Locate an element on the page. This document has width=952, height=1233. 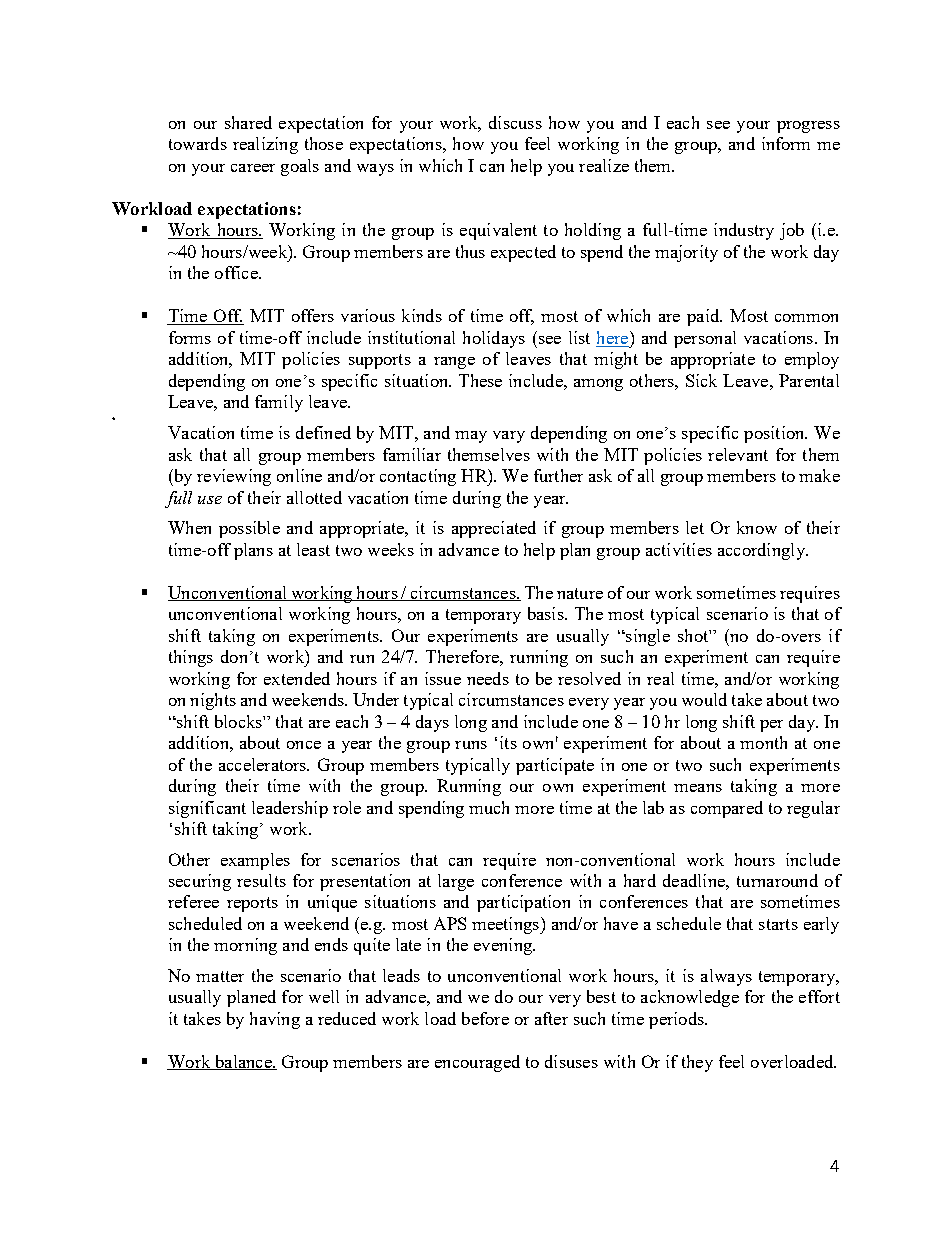
basis is located at coordinates (547, 613).
